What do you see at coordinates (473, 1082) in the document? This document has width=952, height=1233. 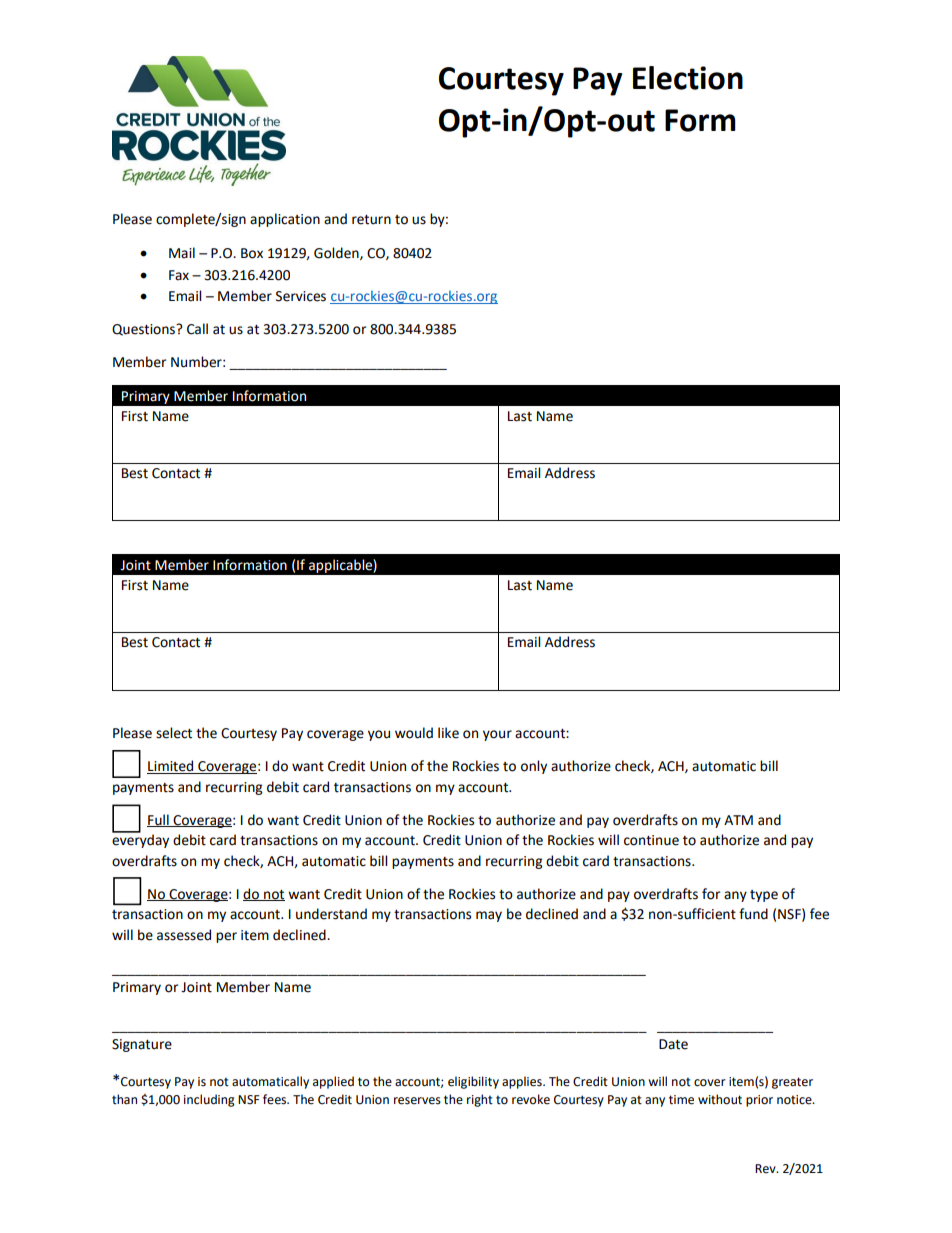 I see `eligibility` at bounding box center [473, 1082].
